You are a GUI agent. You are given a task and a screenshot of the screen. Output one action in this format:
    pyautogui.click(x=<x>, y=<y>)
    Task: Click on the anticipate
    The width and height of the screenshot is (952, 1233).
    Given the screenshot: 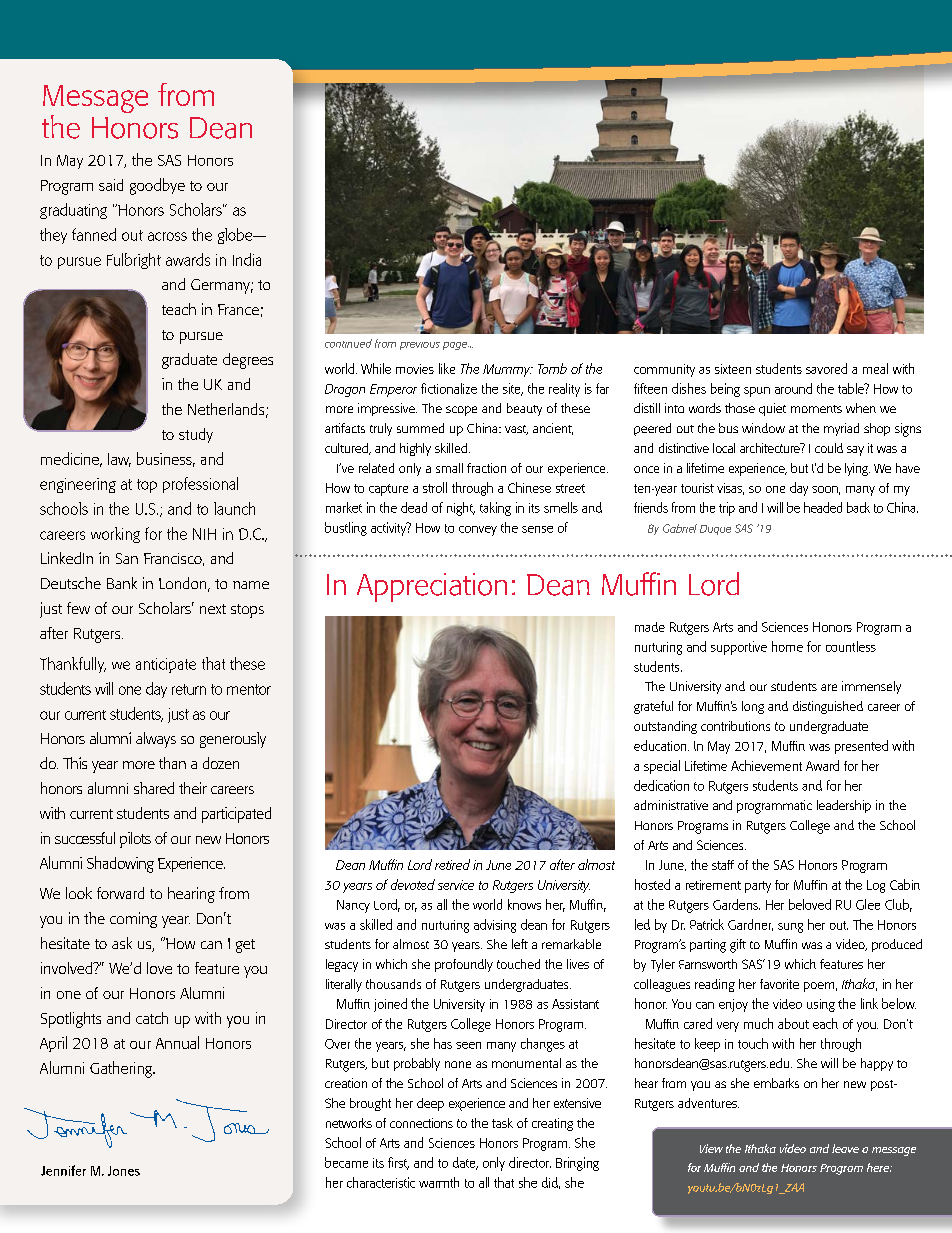 What is the action you would take?
    pyautogui.click(x=166, y=665)
